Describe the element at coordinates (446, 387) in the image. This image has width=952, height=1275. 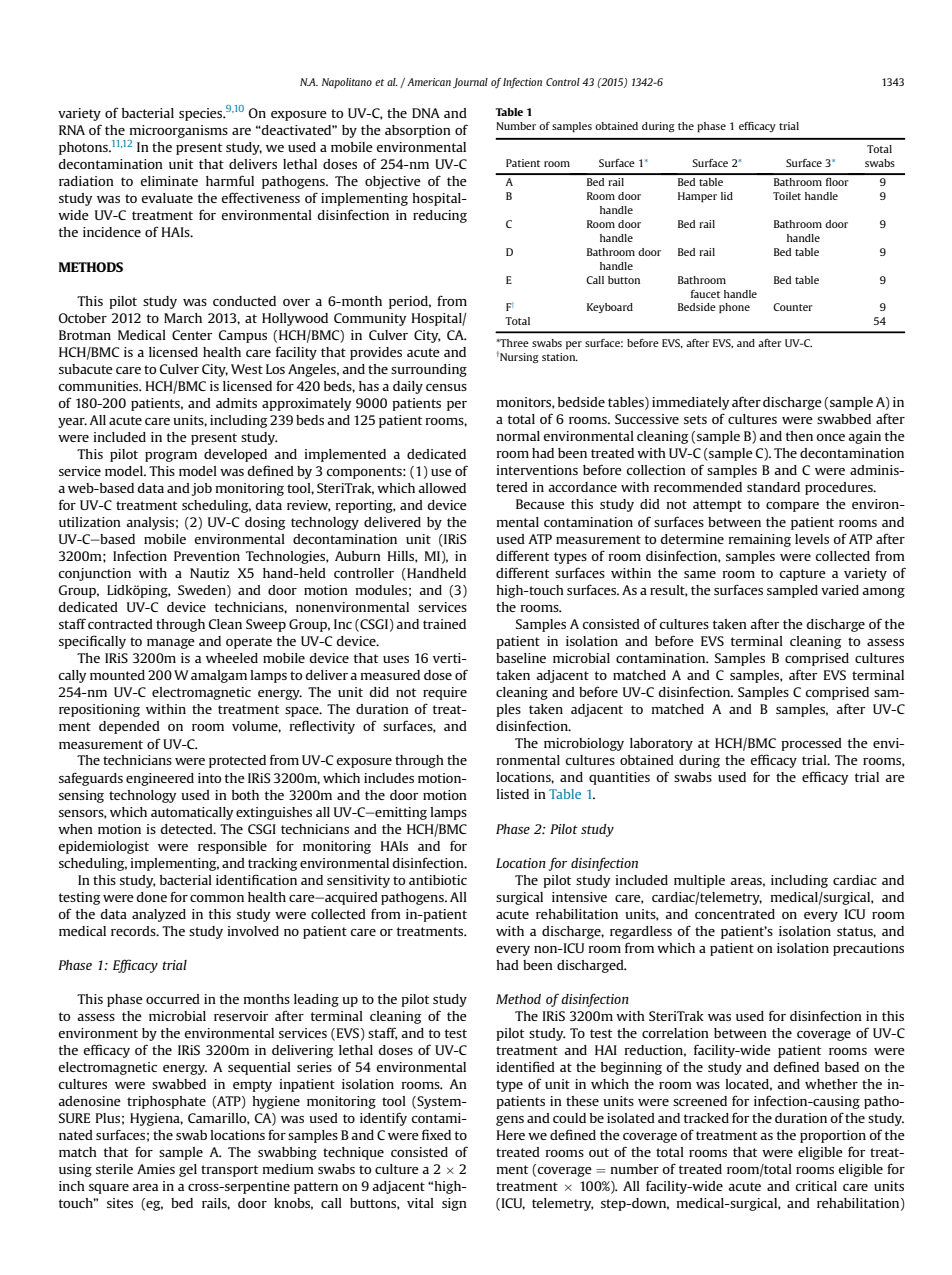
I see `census` at that location.
